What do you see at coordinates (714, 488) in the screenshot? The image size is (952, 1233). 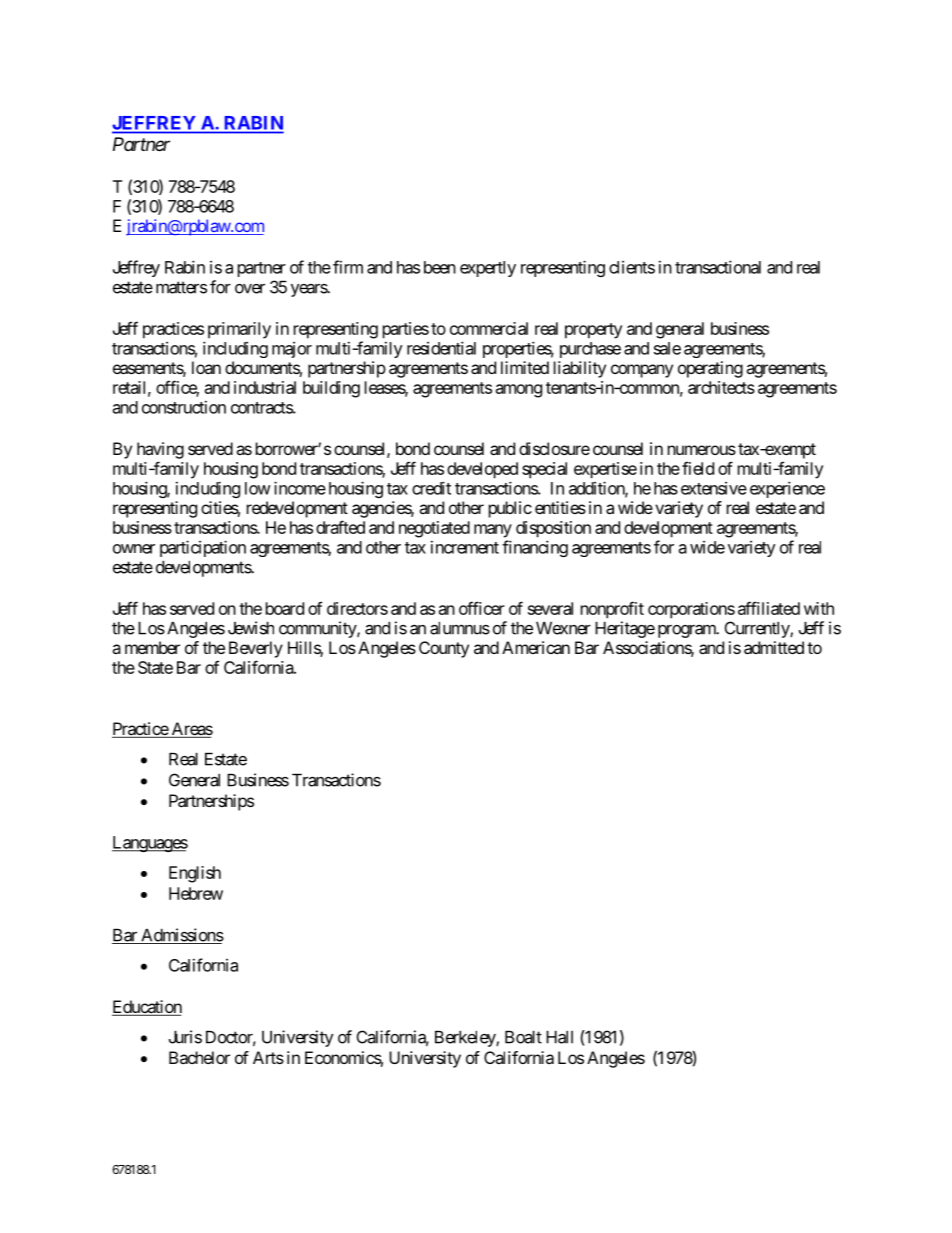 I see `extensive` at bounding box center [714, 488].
